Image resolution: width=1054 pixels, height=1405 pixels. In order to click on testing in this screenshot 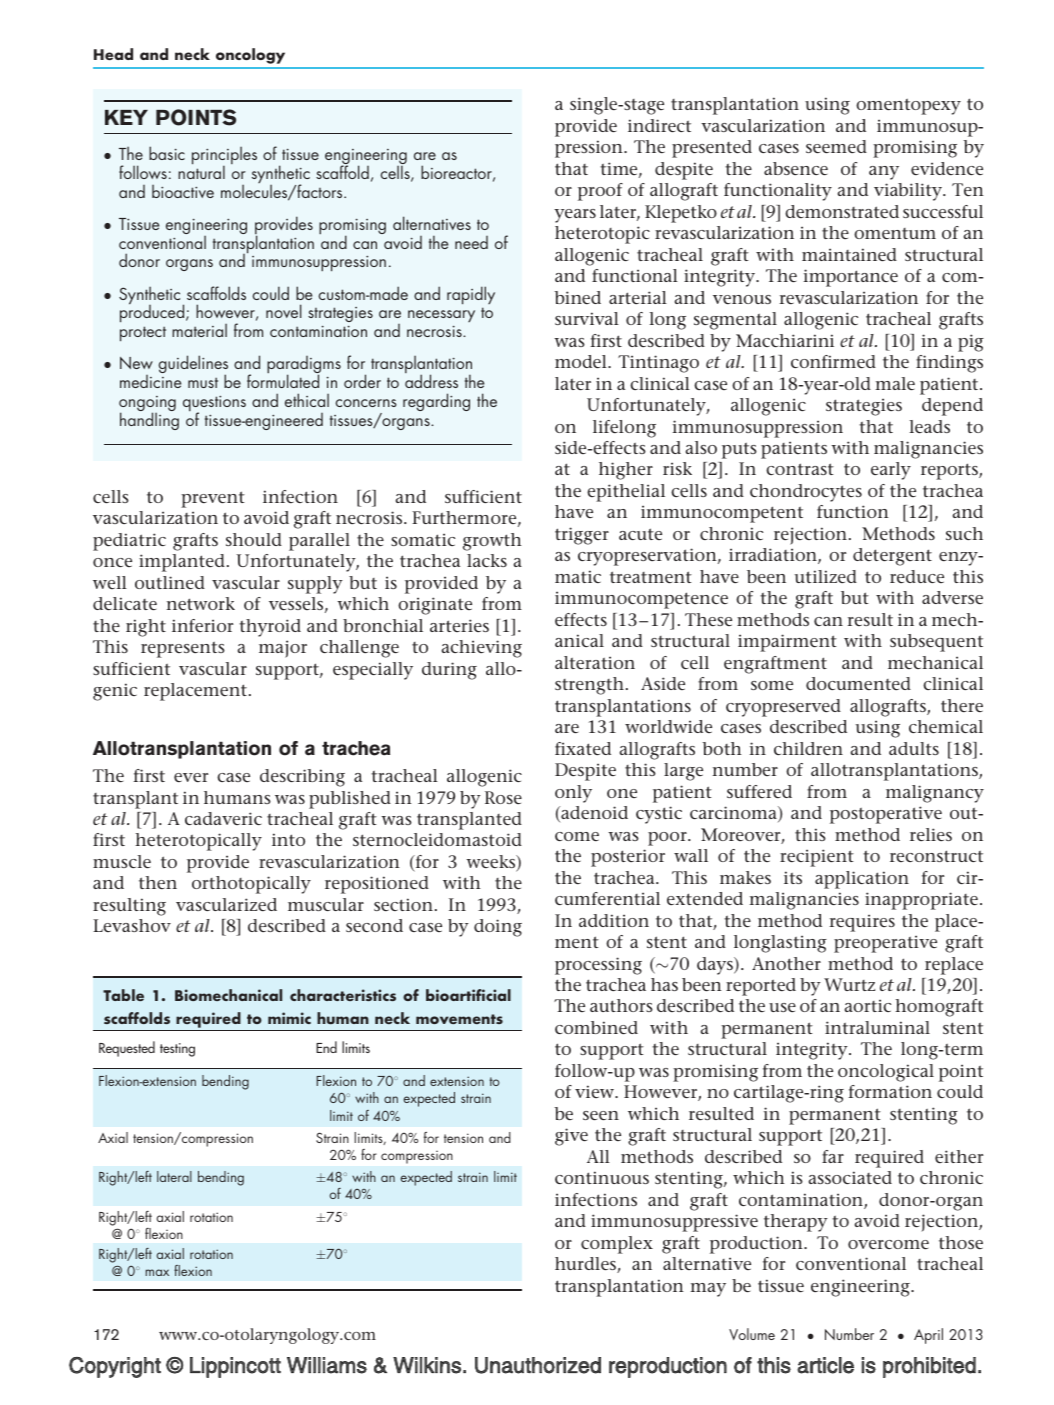, I will do `click(177, 1050)`.
